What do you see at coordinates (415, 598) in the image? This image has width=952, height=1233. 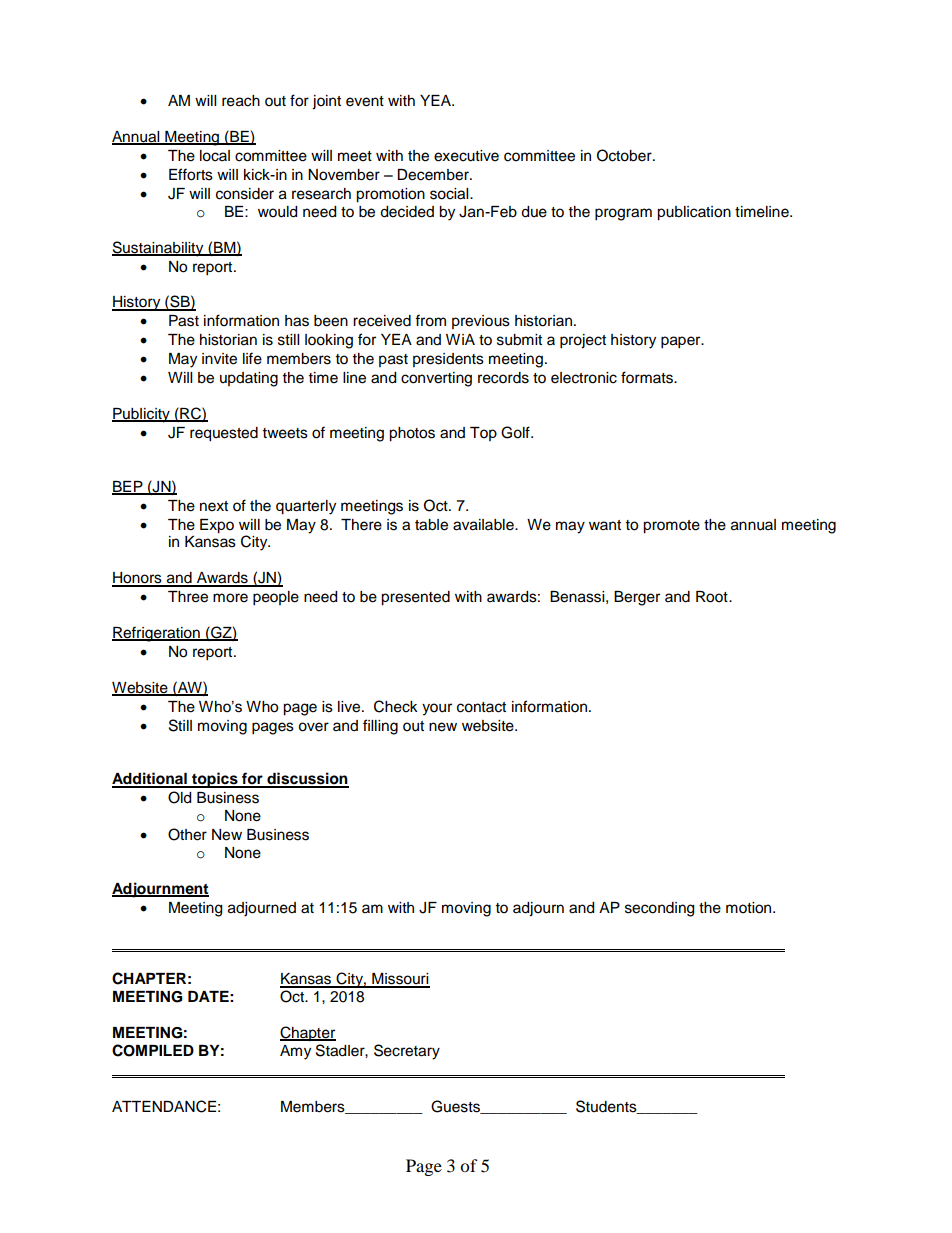 I see `presented` at bounding box center [415, 598].
